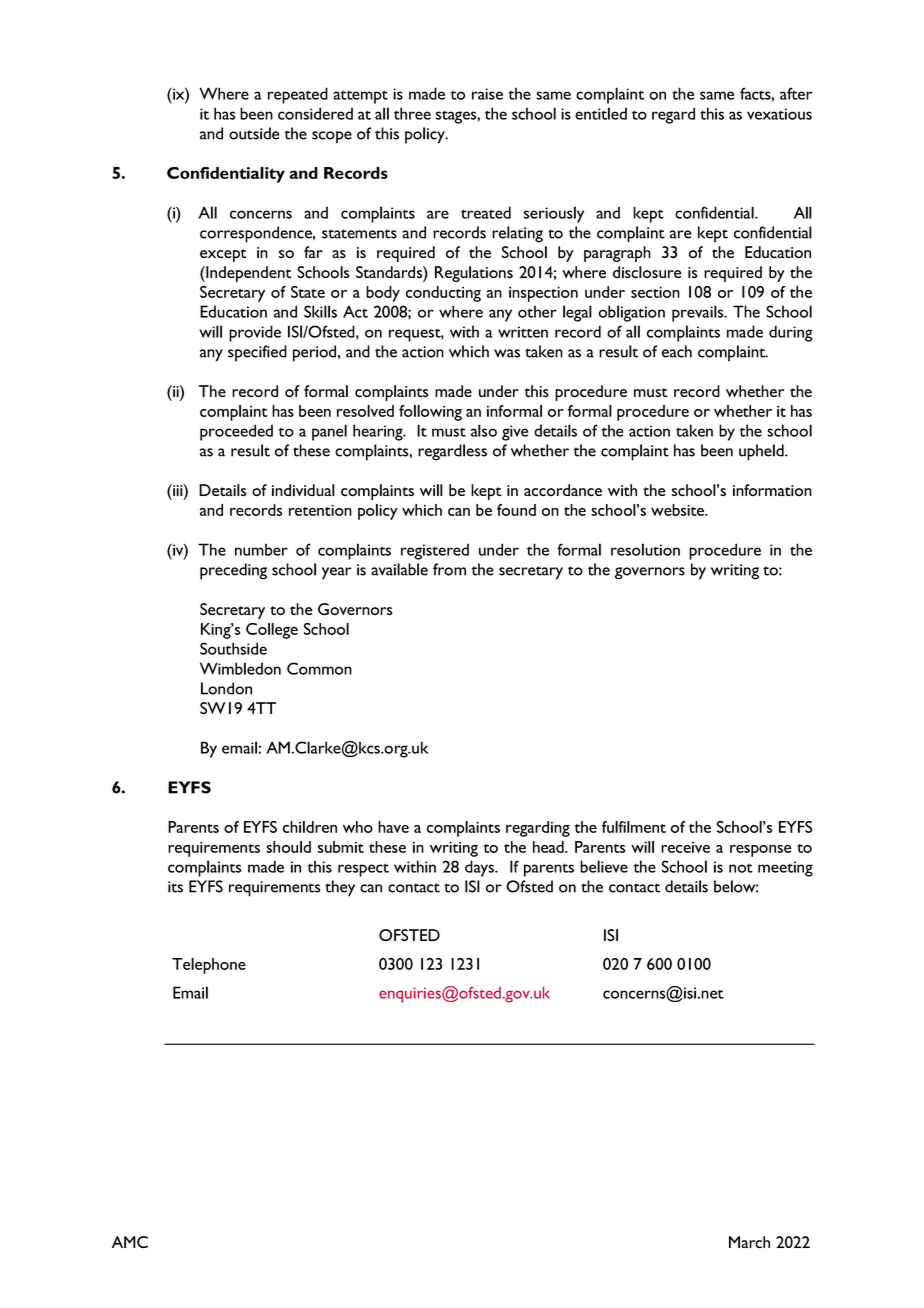  Describe the element at coordinates (175, 887) in the image. I see `its` at that location.
